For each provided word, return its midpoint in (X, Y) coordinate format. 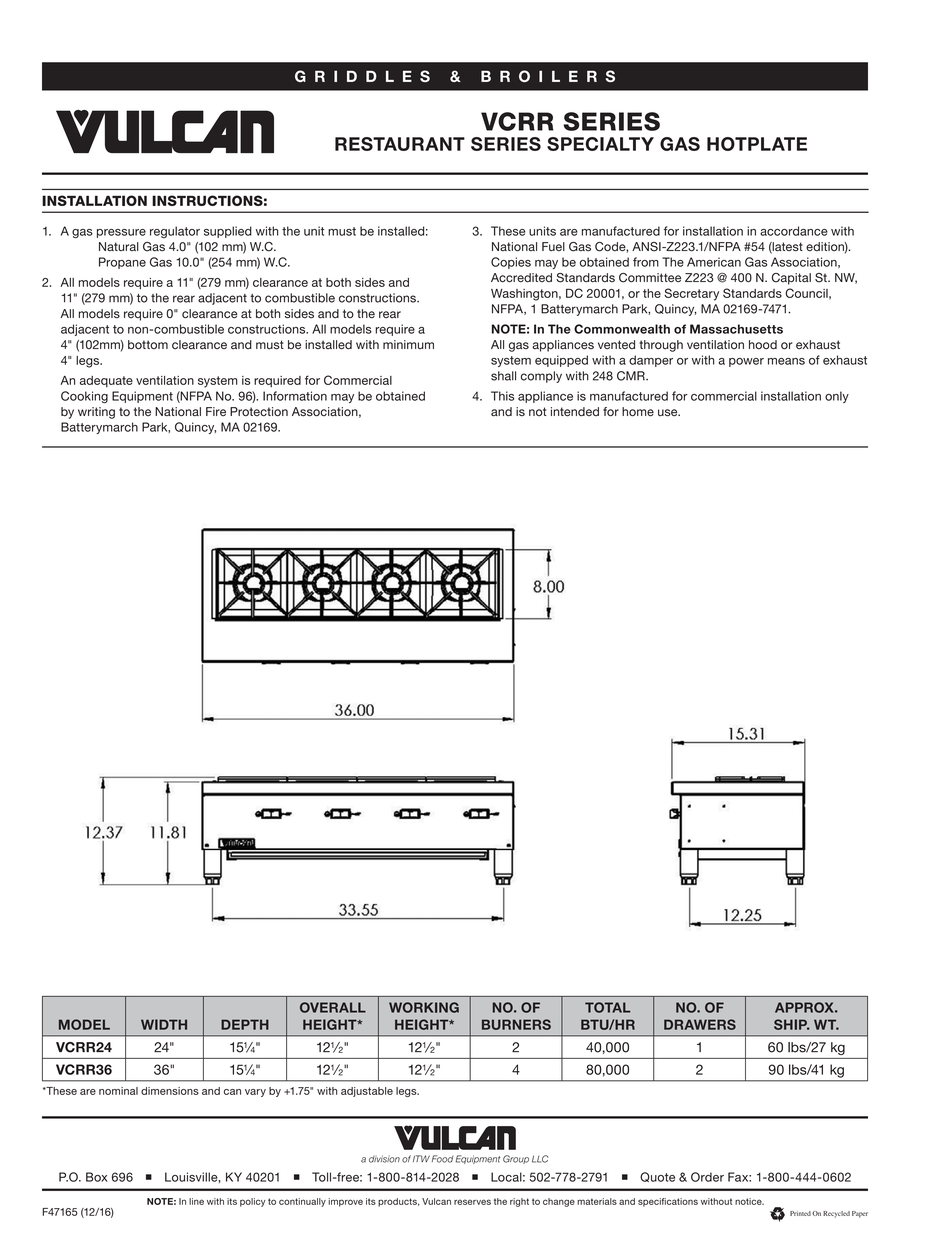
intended (575, 412)
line (196, 1201)
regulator (175, 232)
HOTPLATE (757, 144)
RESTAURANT (400, 144)
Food (443, 1159)
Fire (216, 411)
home (638, 412)
